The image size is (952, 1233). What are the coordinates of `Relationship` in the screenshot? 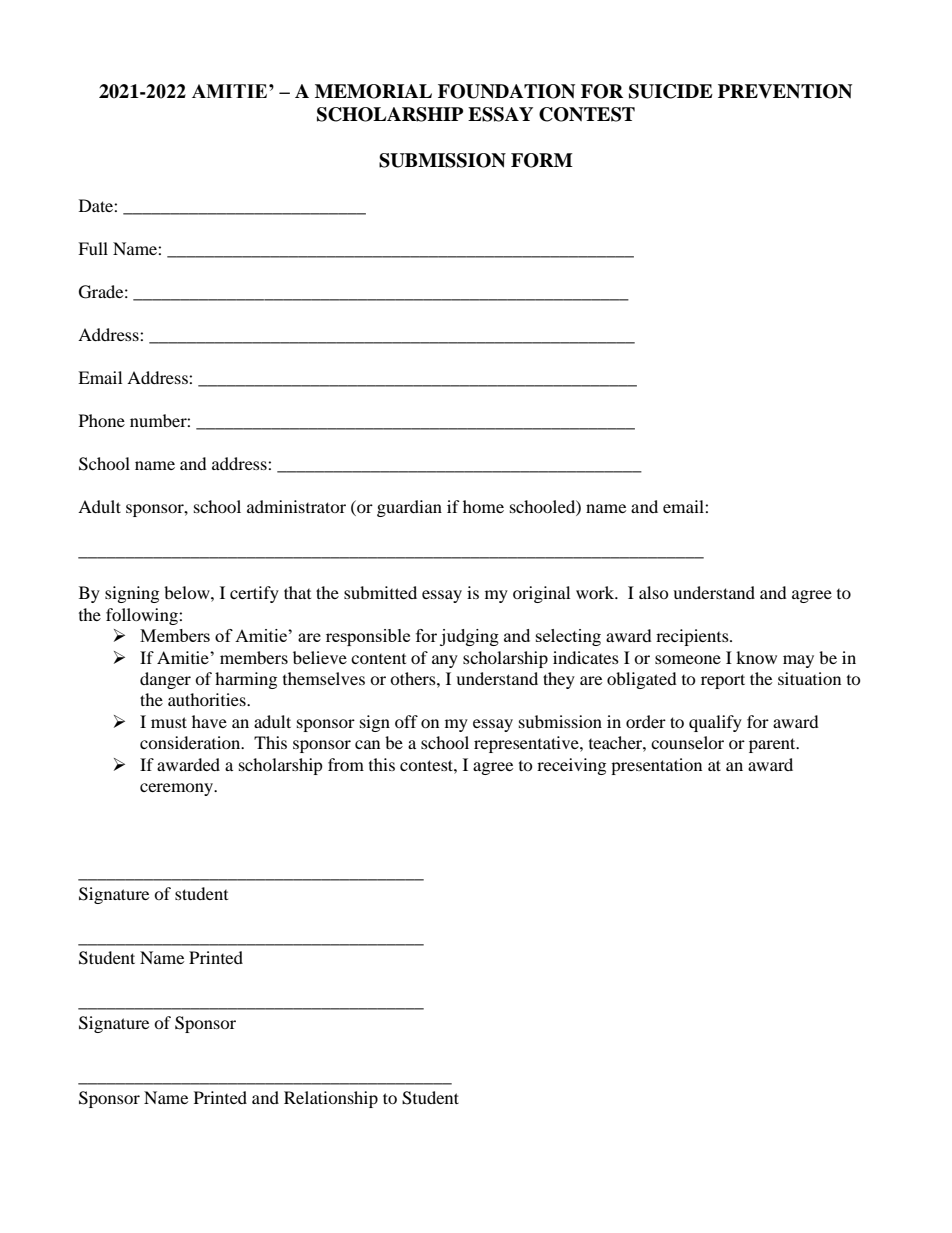 It's located at (331, 1099).
